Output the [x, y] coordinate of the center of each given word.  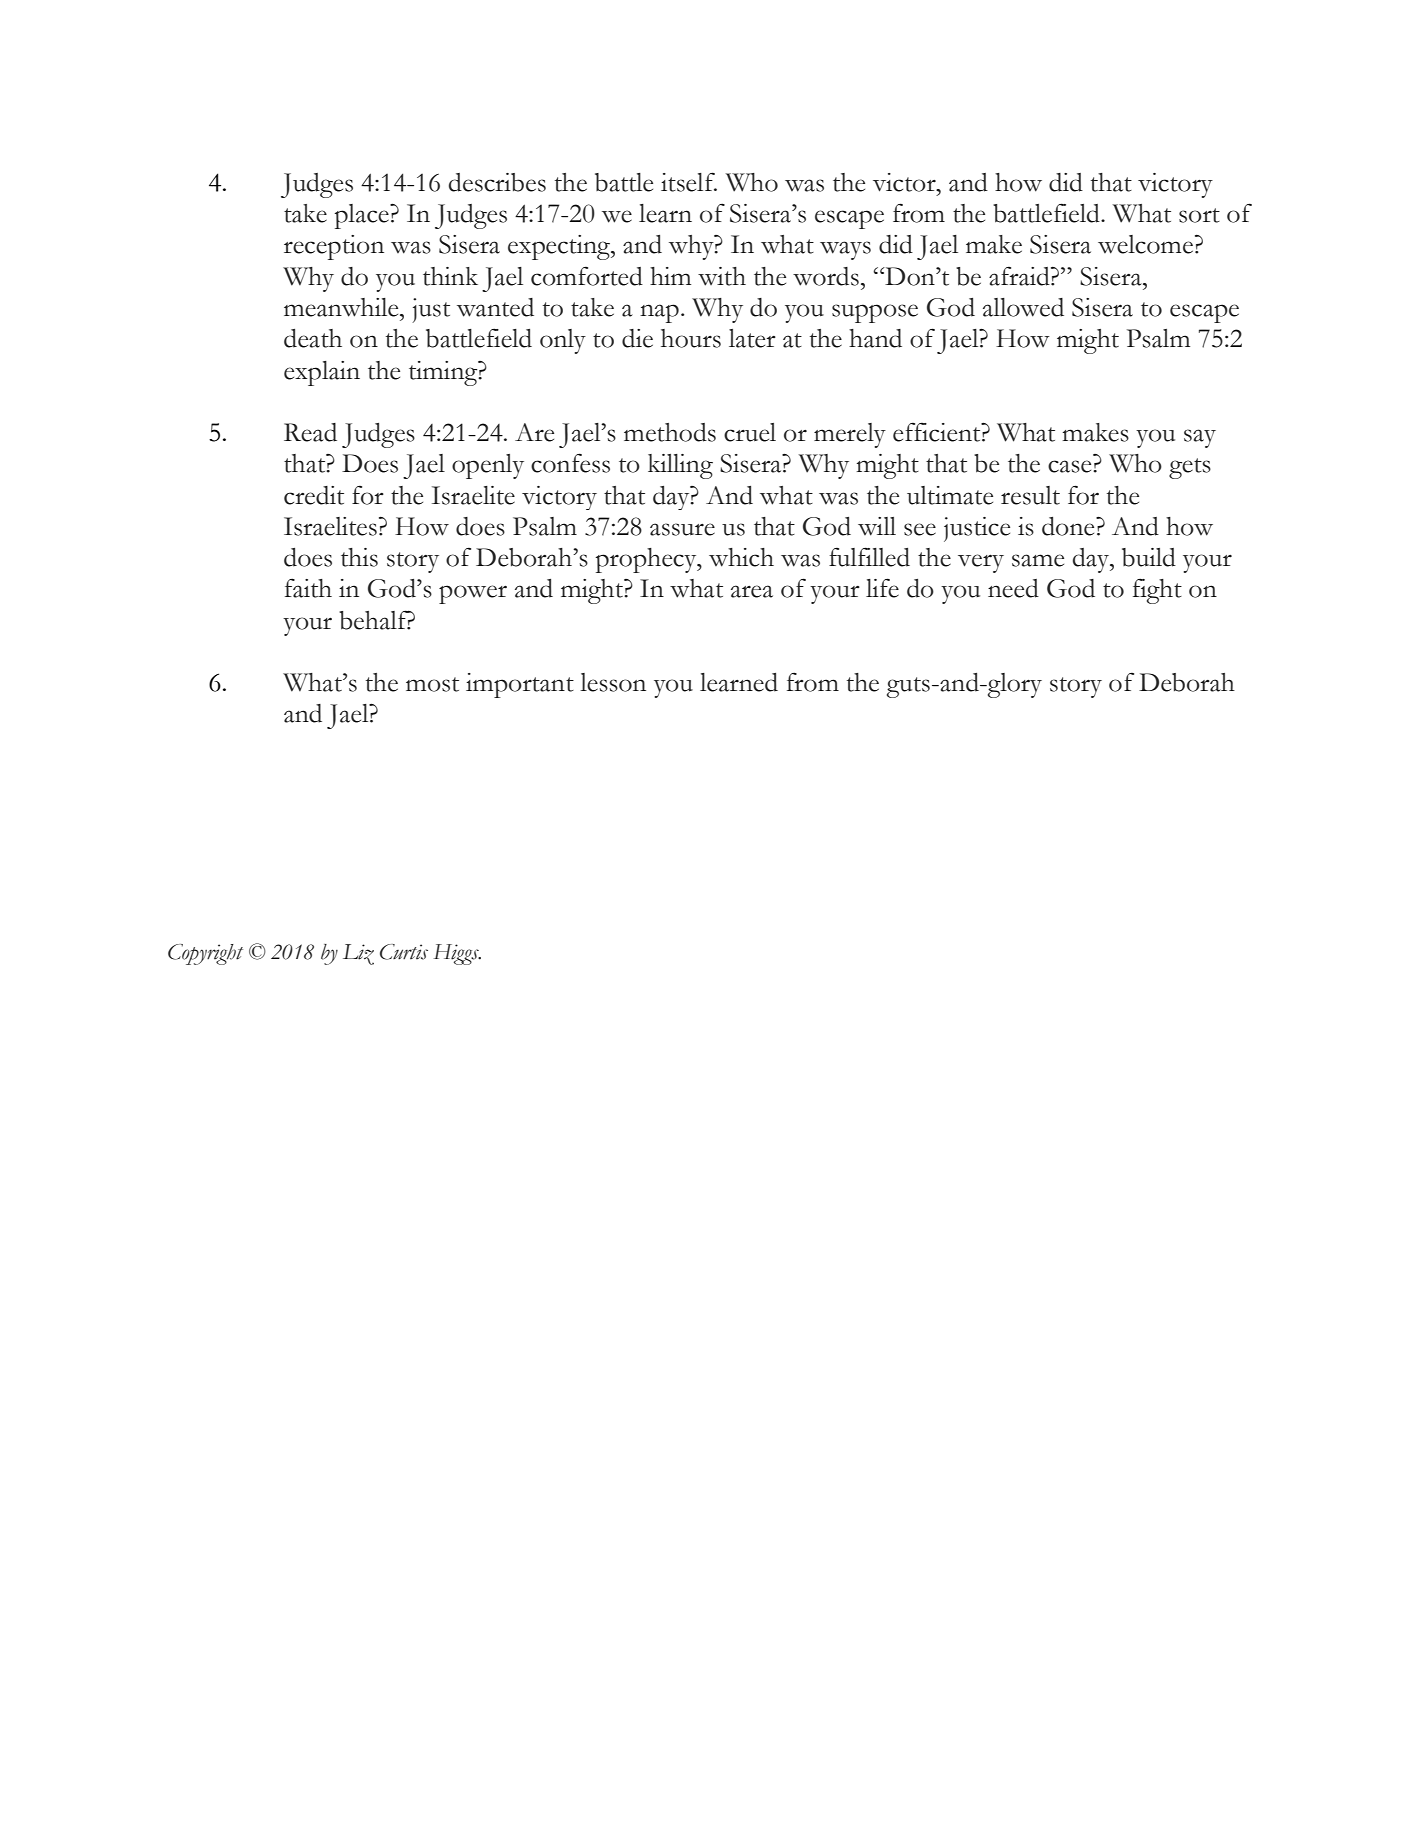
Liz [358, 954]
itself [689, 182]
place [363, 216]
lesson [613, 682]
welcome [1145, 244]
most [432, 684]
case [1071, 466]
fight [1157, 591]
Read [310, 432]
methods [670, 432]
